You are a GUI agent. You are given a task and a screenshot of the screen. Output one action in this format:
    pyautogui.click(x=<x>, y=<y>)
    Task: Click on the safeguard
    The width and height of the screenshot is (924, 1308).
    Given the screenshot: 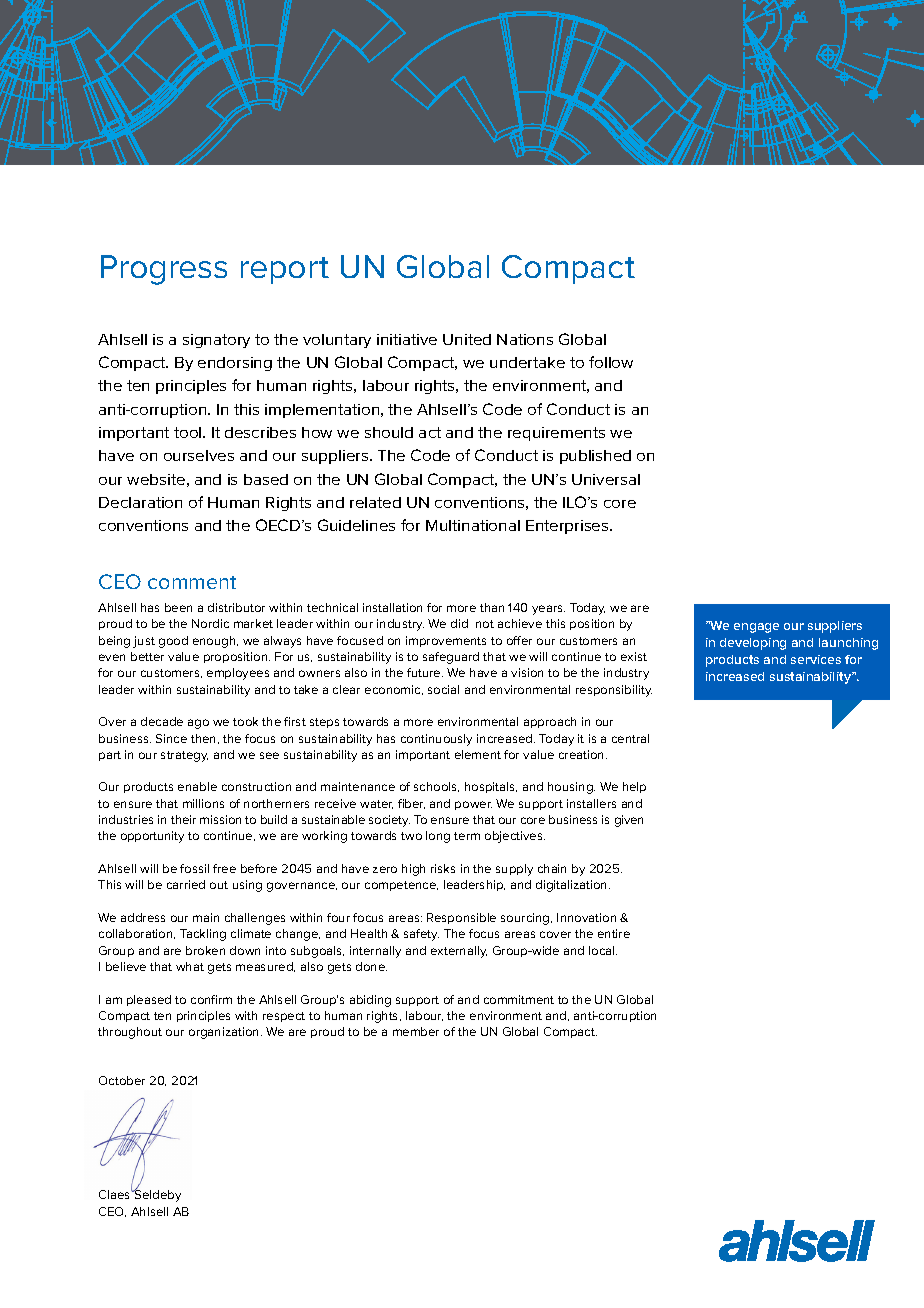 What is the action you would take?
    pyautogui.click(x=451, y=658)
